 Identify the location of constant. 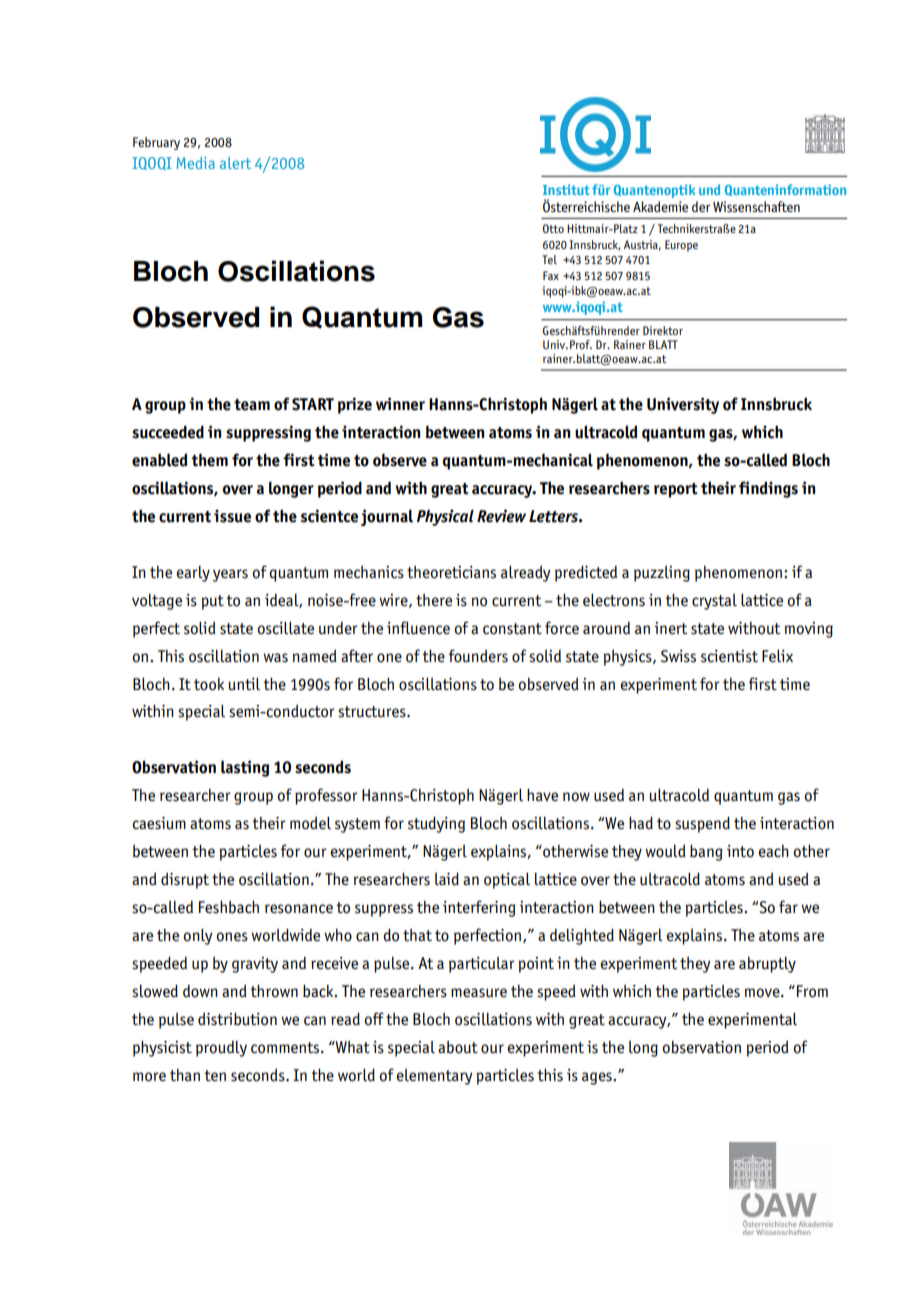
(512, 629).
